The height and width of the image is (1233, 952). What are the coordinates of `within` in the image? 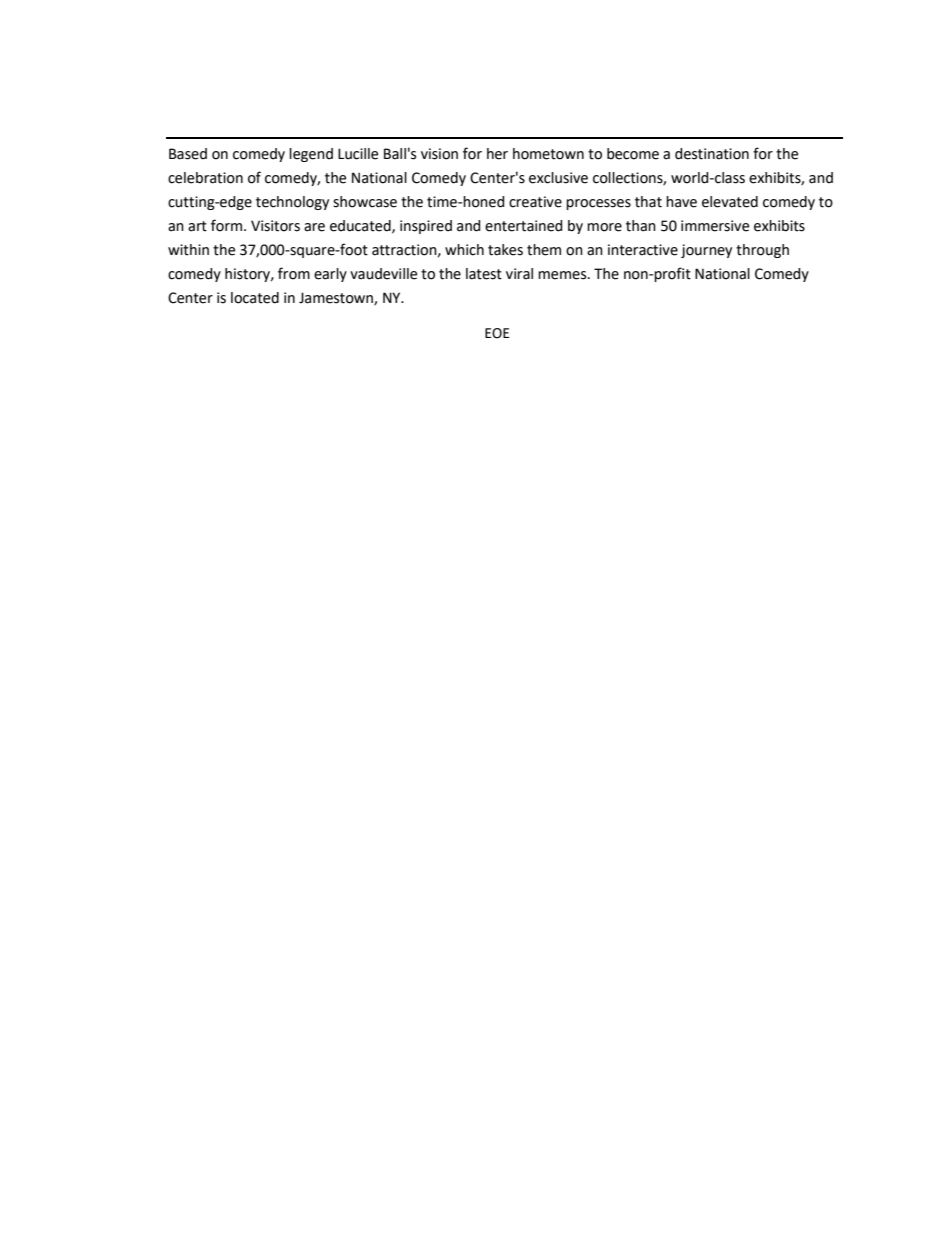 It's located at (188, 250).
